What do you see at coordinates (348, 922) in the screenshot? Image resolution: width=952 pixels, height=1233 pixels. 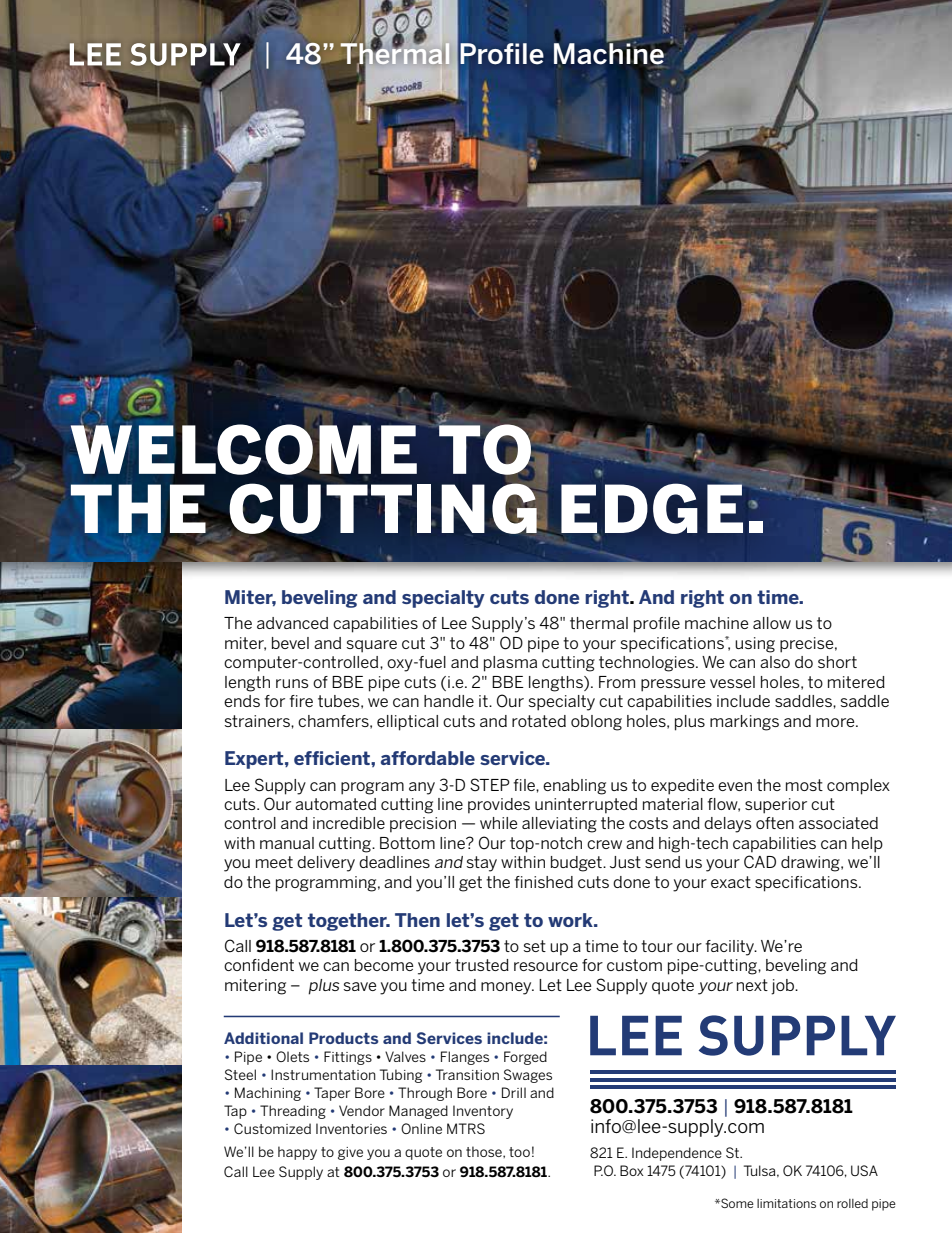 I see `together` at bounding box center [348, 922].
